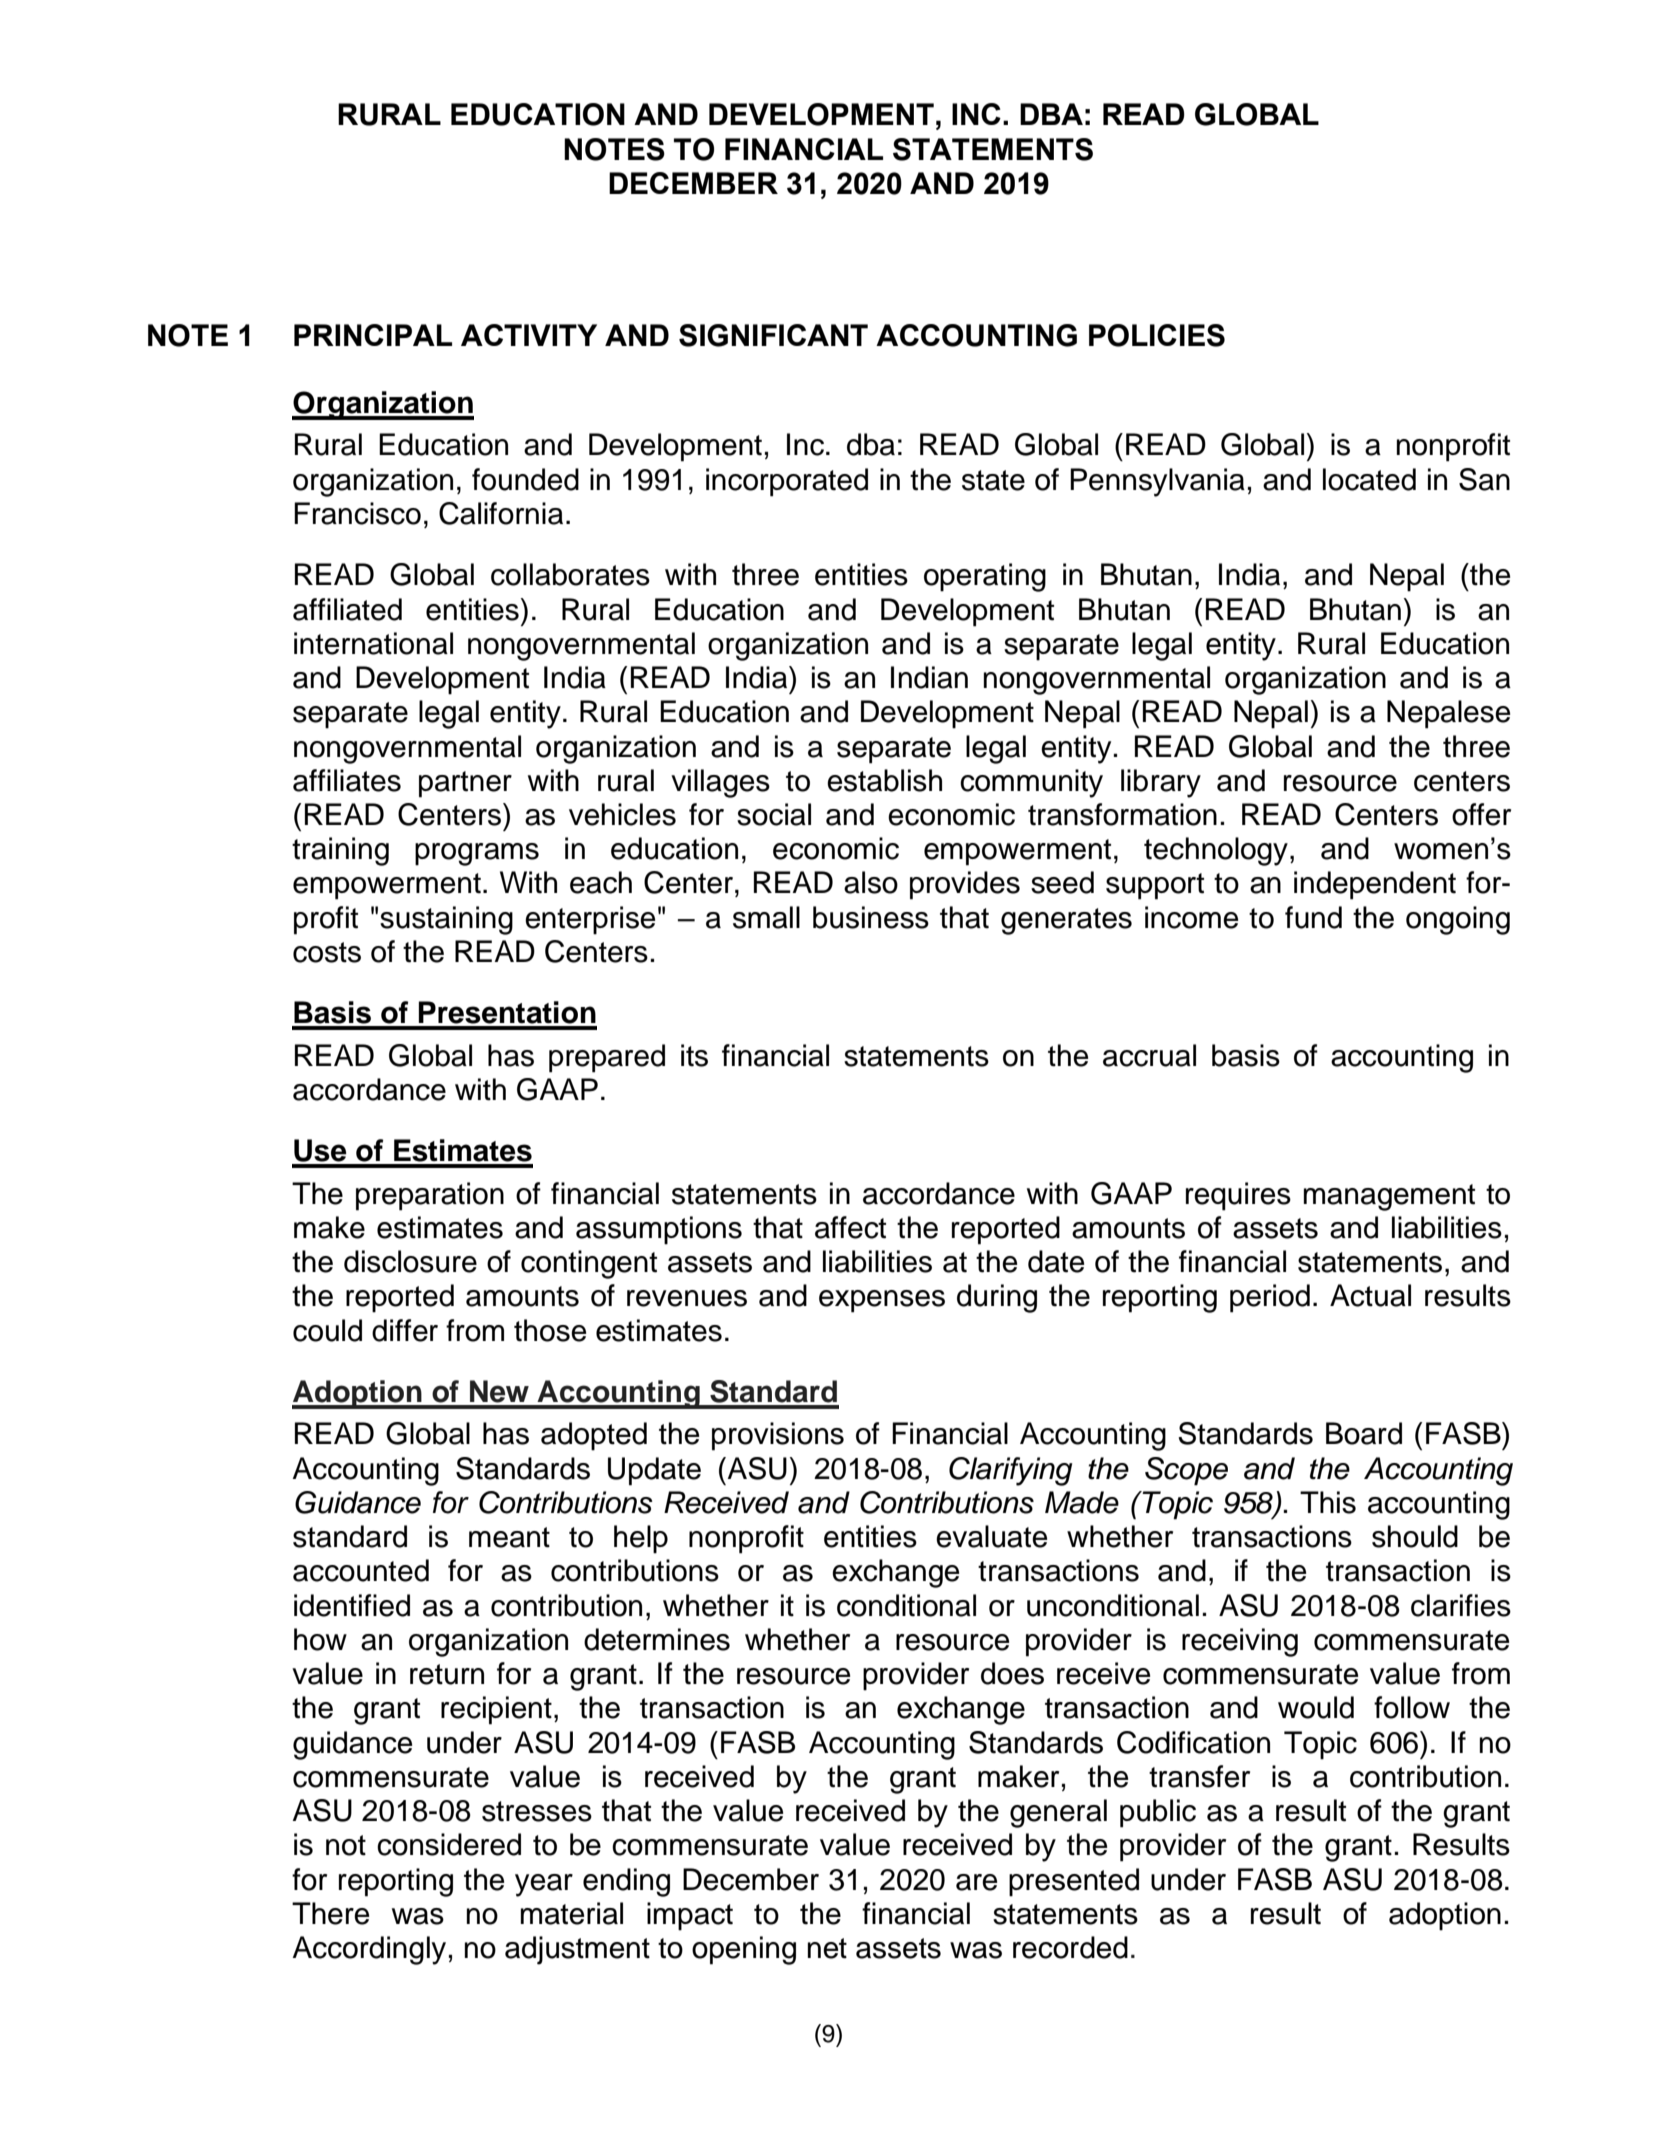  What do you see at coordinates (529, 335) in the screenshot?
I see `ACTIVITY` at bounding box center [529, 335].
